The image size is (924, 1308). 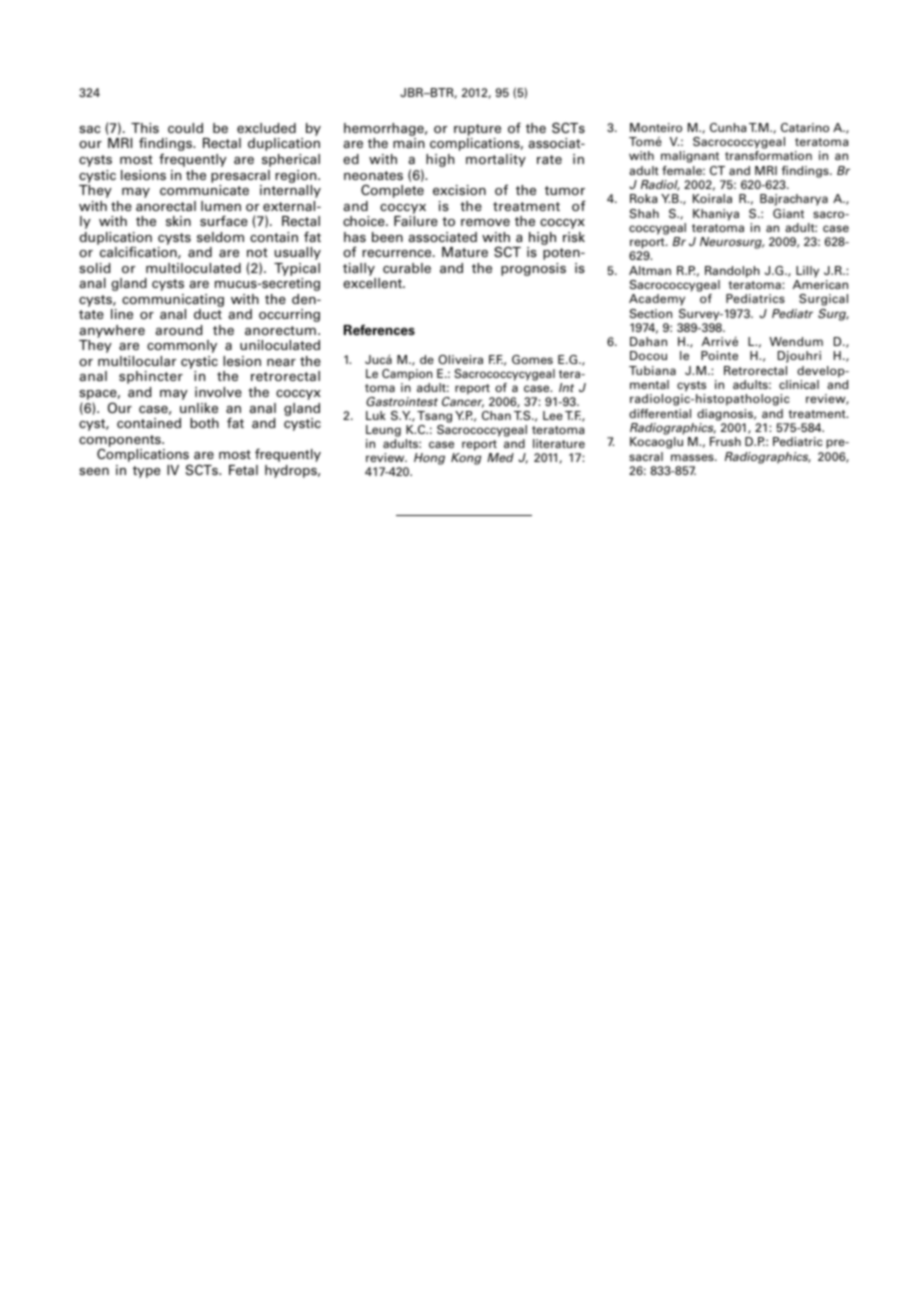 I want to click on rupture, so click(x=477, y=131).
